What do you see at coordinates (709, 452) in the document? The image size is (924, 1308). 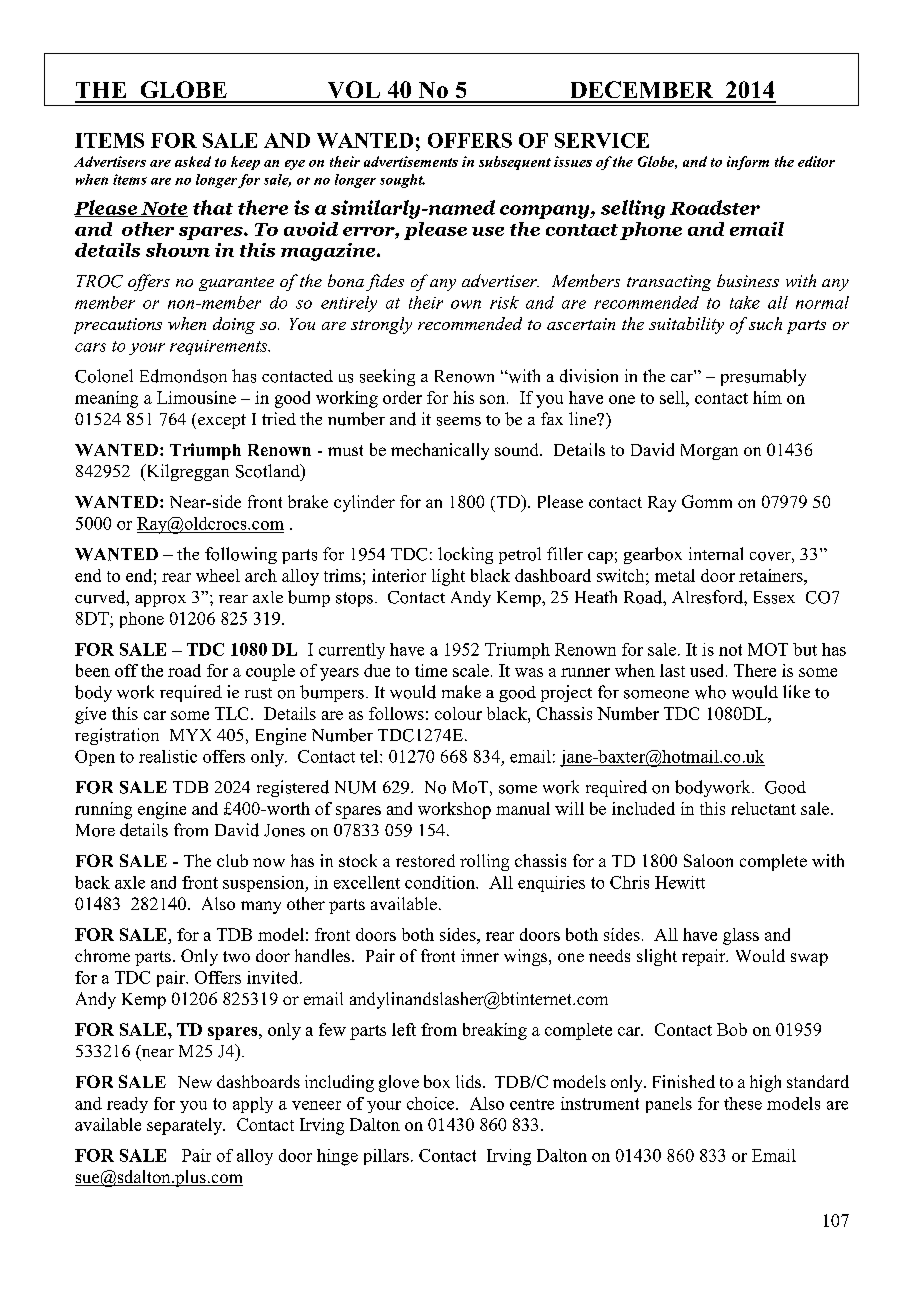 I see `Morgan` at bounding box center [709, 452].
